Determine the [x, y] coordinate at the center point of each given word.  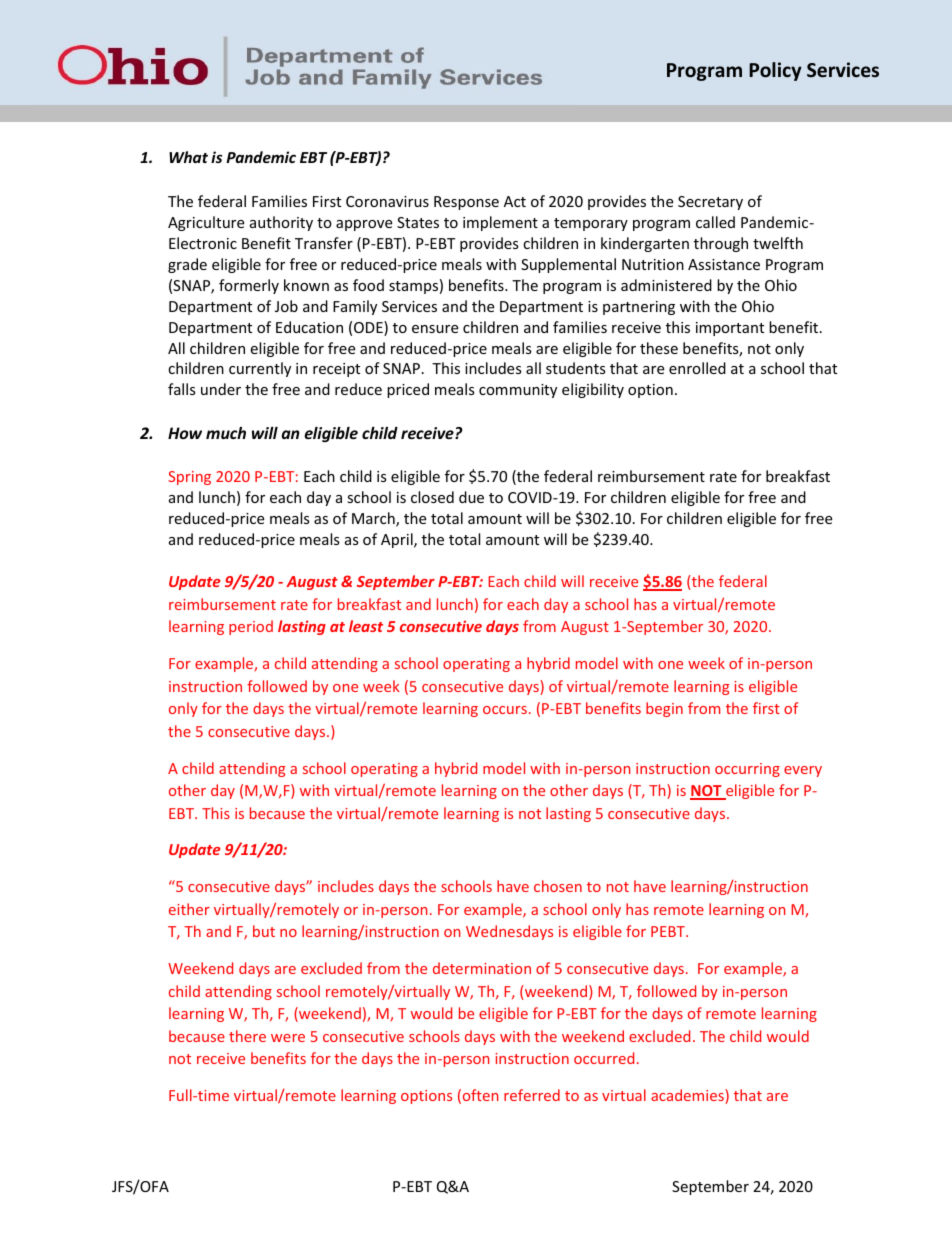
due [471, 497]
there [247, 1036]
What [188, 157]
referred [532, 1095]
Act [515, 201]
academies [688, 1096]
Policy [775, 71]
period [251, 627]
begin [664, 709]
